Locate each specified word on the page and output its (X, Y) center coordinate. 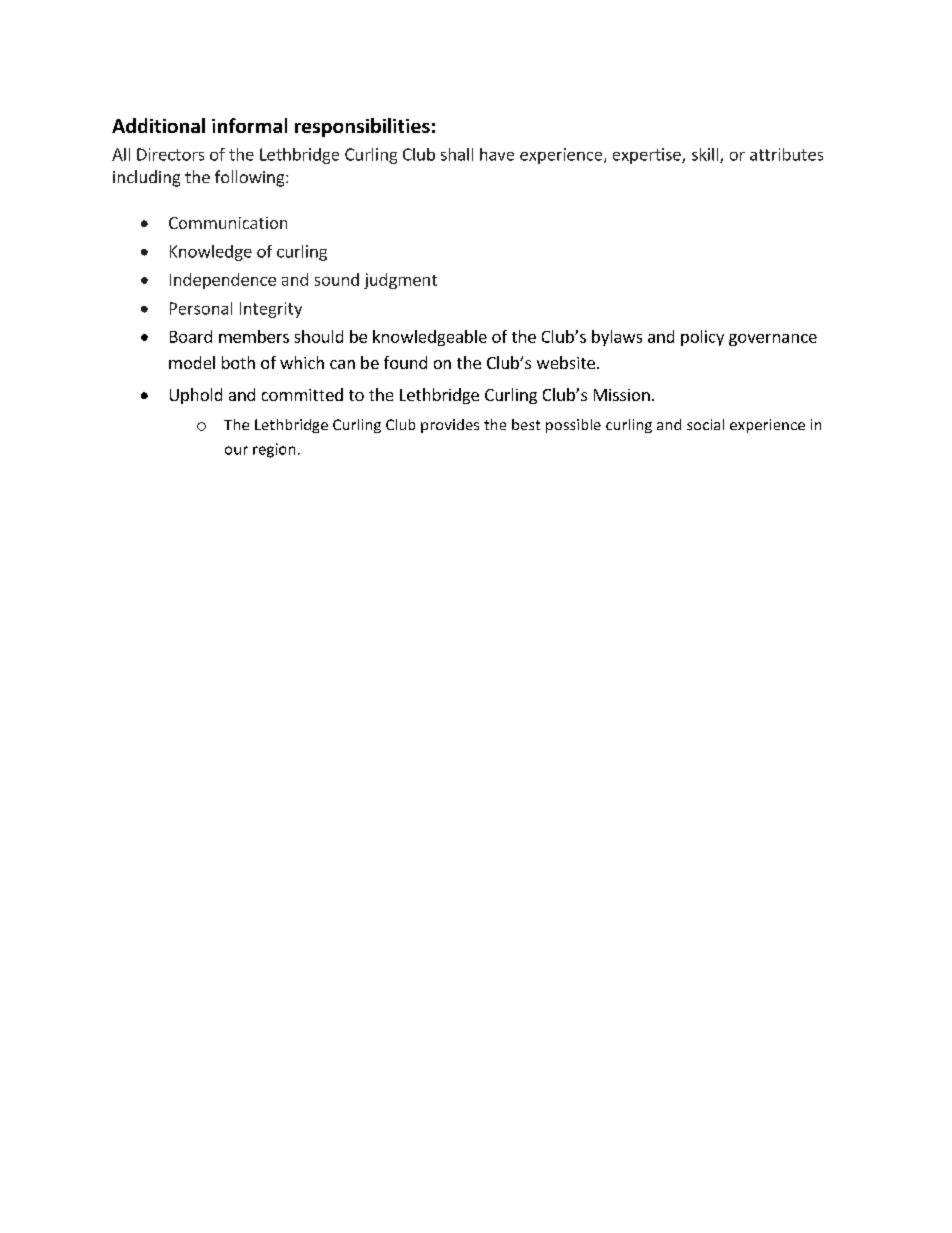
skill (706, 155)
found (405, 362)
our (236, 450)
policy (702, 338)
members (254, 336)
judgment (400, 281)
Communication (228, 223)
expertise (648, 156)
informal (249, 125)
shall (457, 154)
